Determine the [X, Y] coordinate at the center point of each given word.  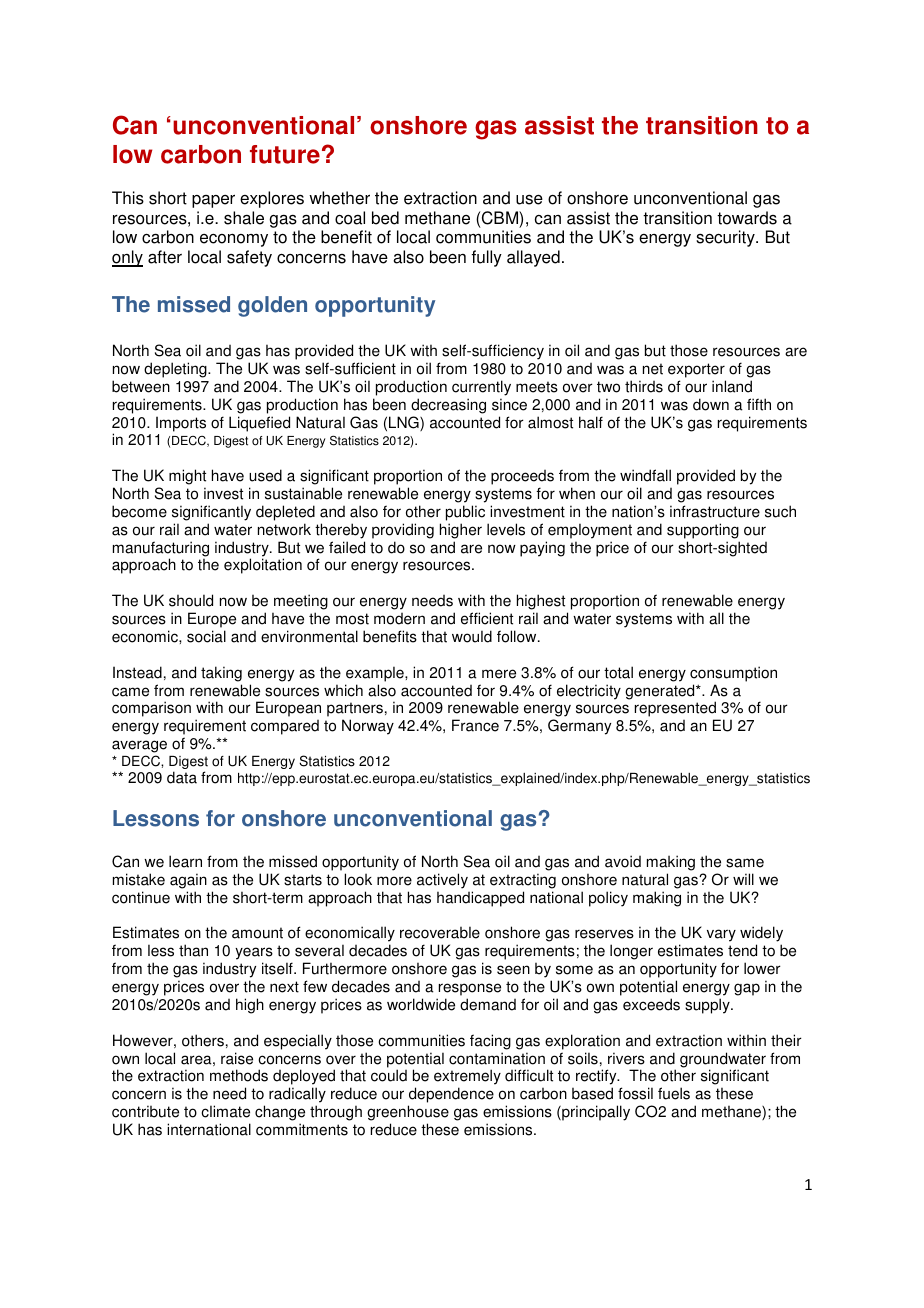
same [745, 863]
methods [239, 1075]
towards [747, 218]
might [187, 478]
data [182, 777]
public [465, 513]
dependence [451, 1095]
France [475, 725]
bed [385, 218]
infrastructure [715, 511]
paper [213, 201]
